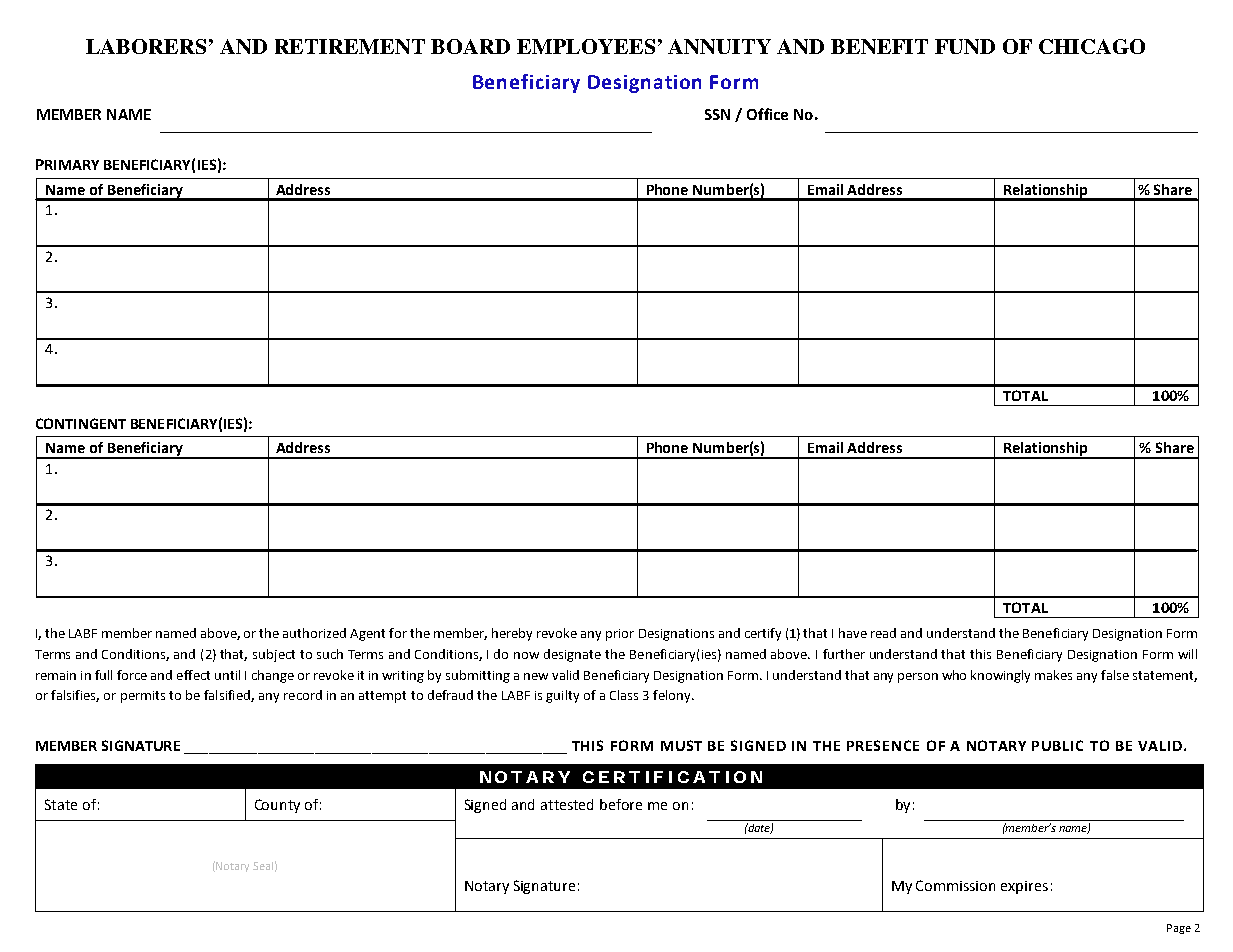  I want to click on EMPLOYEES, so click(586, 46).
